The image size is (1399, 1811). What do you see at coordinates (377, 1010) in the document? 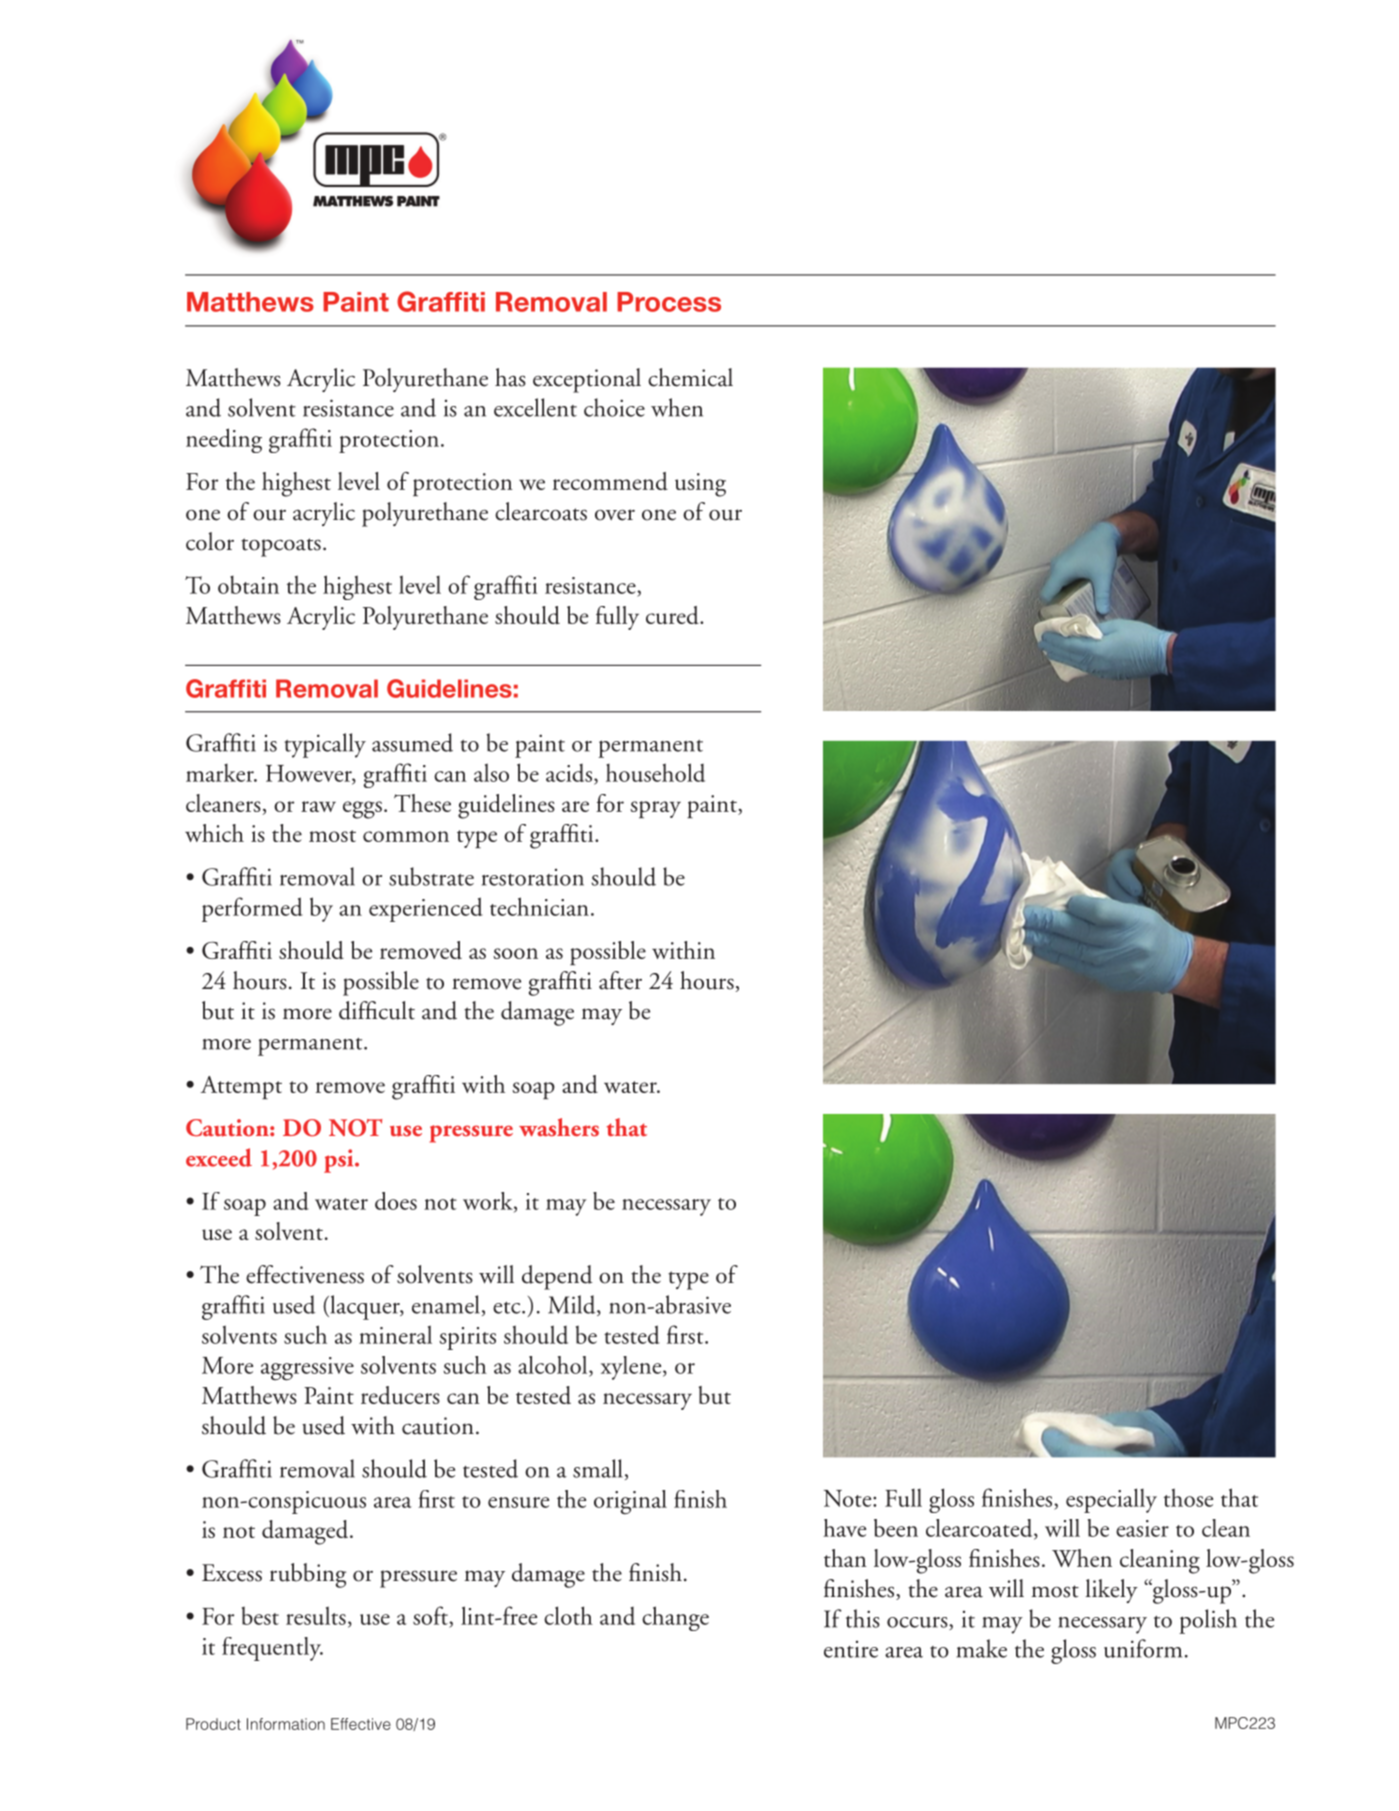
I see `difficult` at bounding box center [377, 1010].
